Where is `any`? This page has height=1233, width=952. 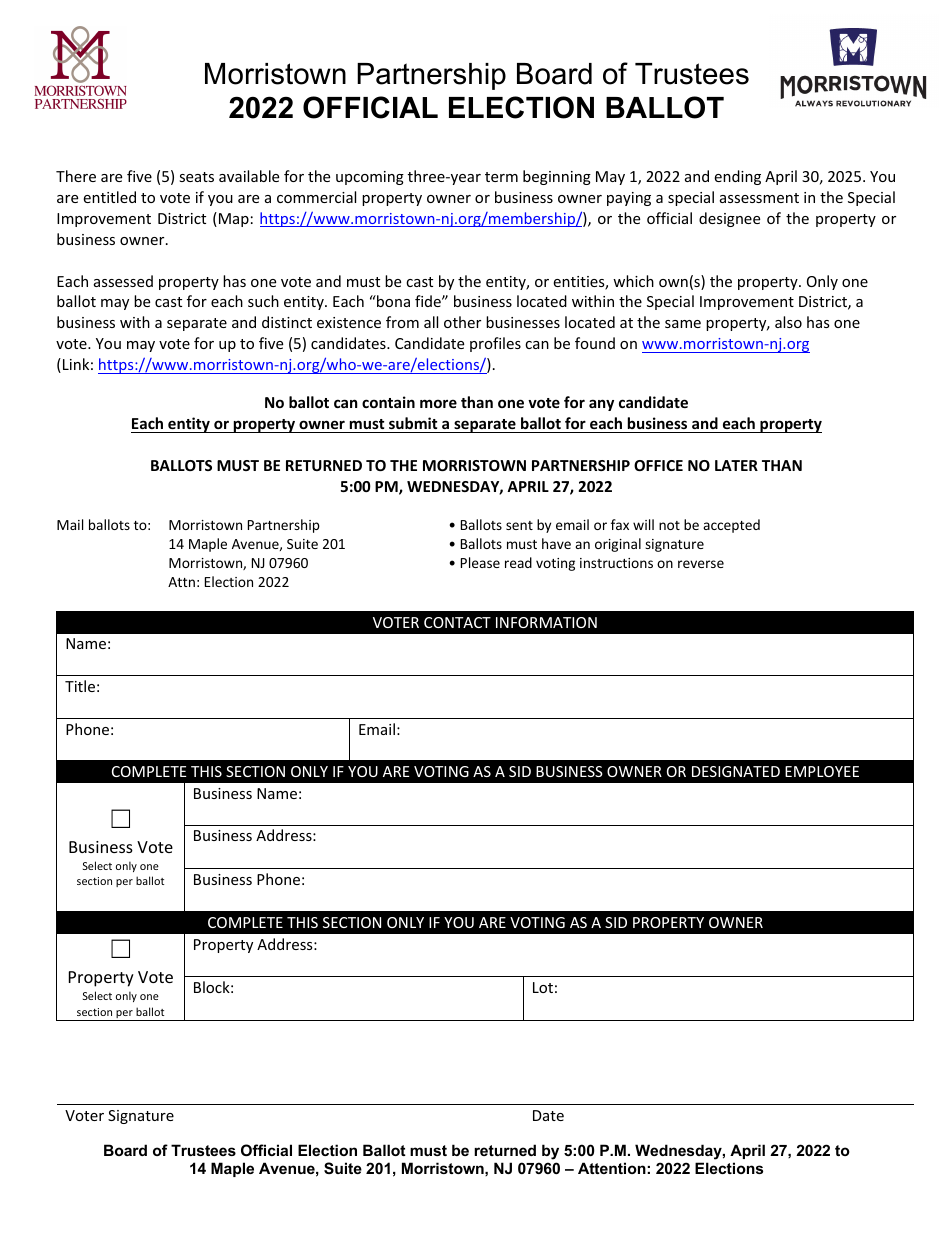 any is located at coordinates (601, 405).
